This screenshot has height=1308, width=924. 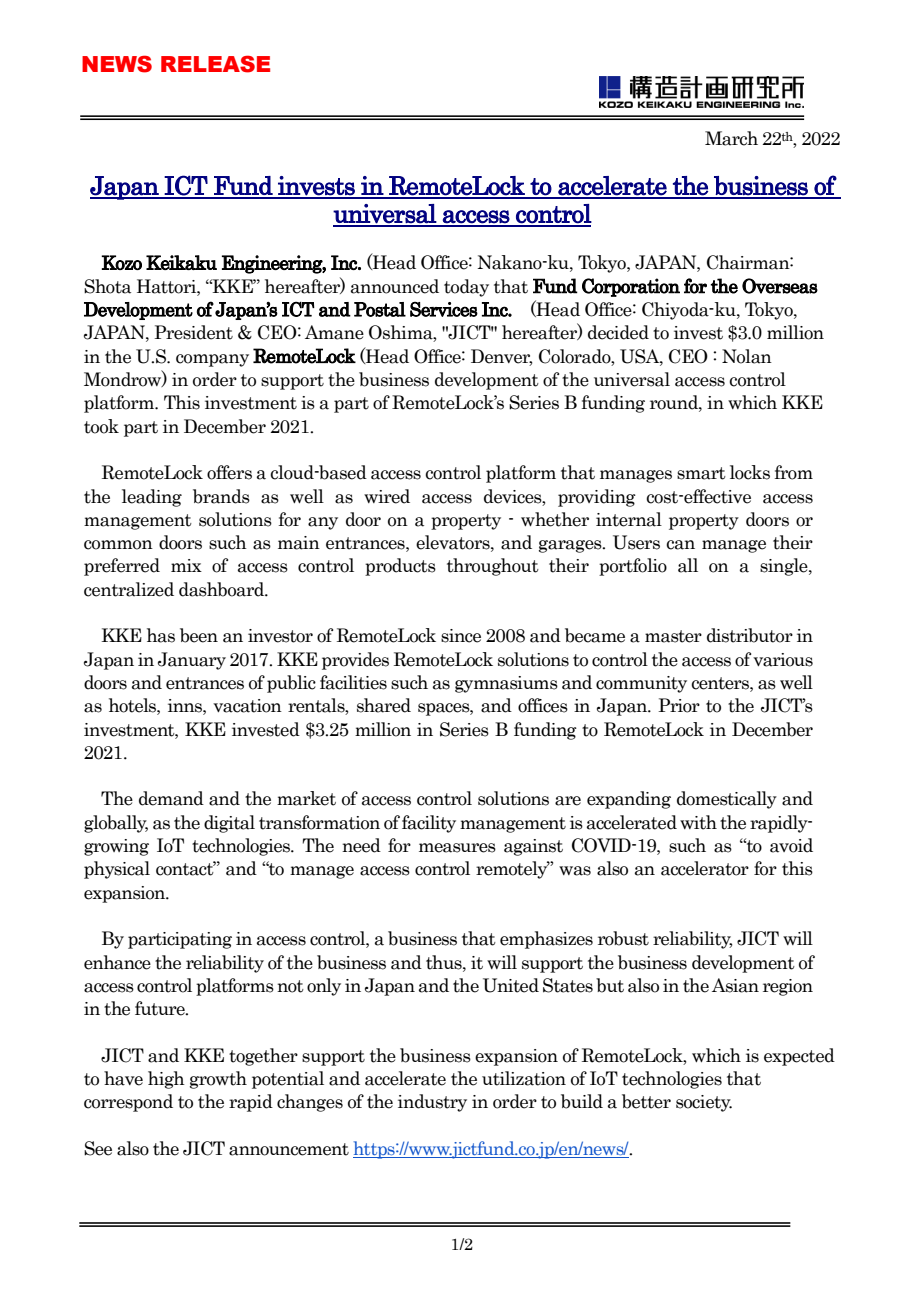 I want to click on measures, so click(x=457, y=848).
